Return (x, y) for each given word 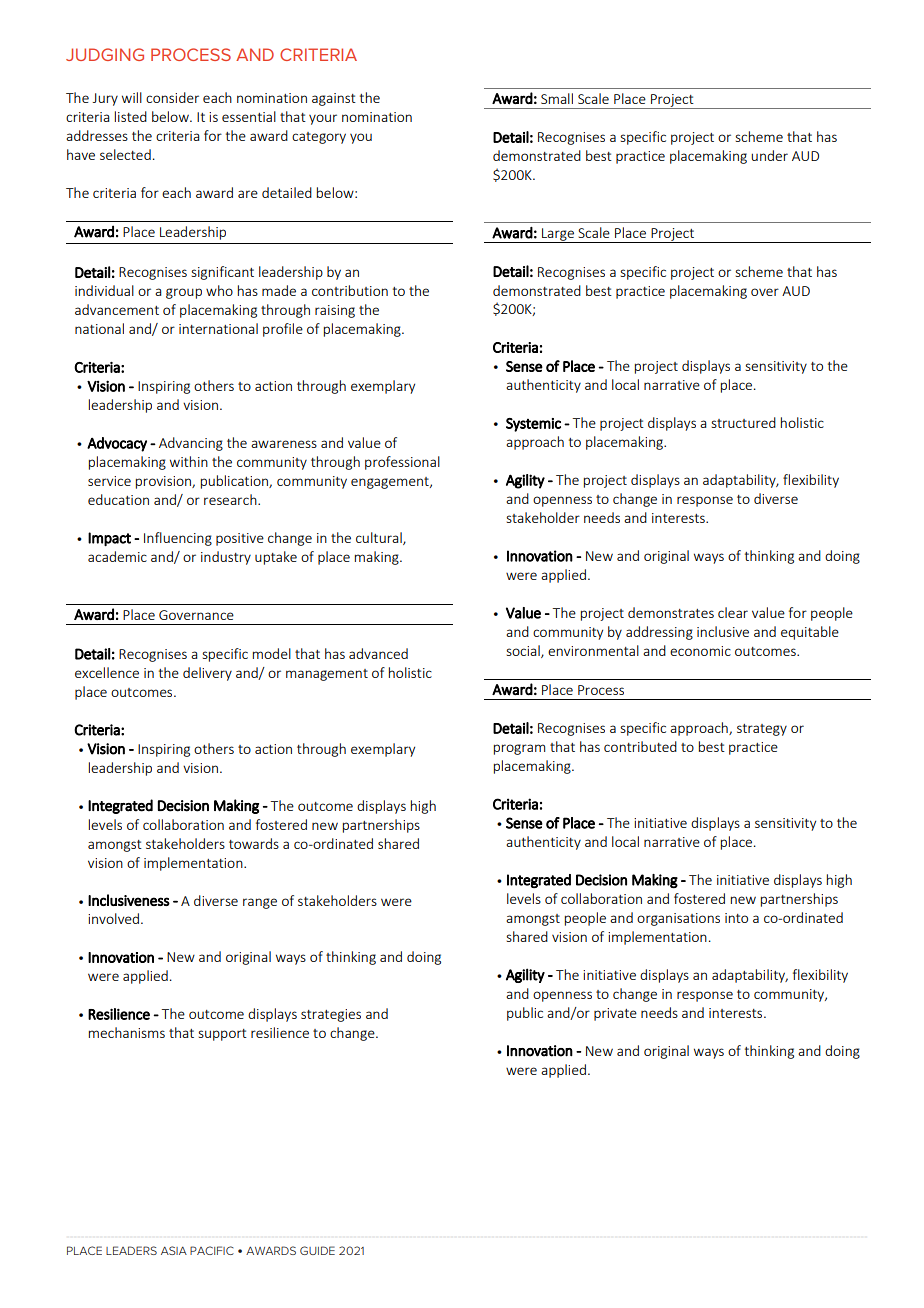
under (769, 155)
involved (115, 918)
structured (743, 422)
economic (700, 651)
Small (557, 98)
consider (172, 97)
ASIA (174, 1250)
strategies (331, 1015)
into (736, 918)
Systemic (533, 425)
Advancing (191, 444)
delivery (207, 674)
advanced (378, 653)
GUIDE (317, 1250)
